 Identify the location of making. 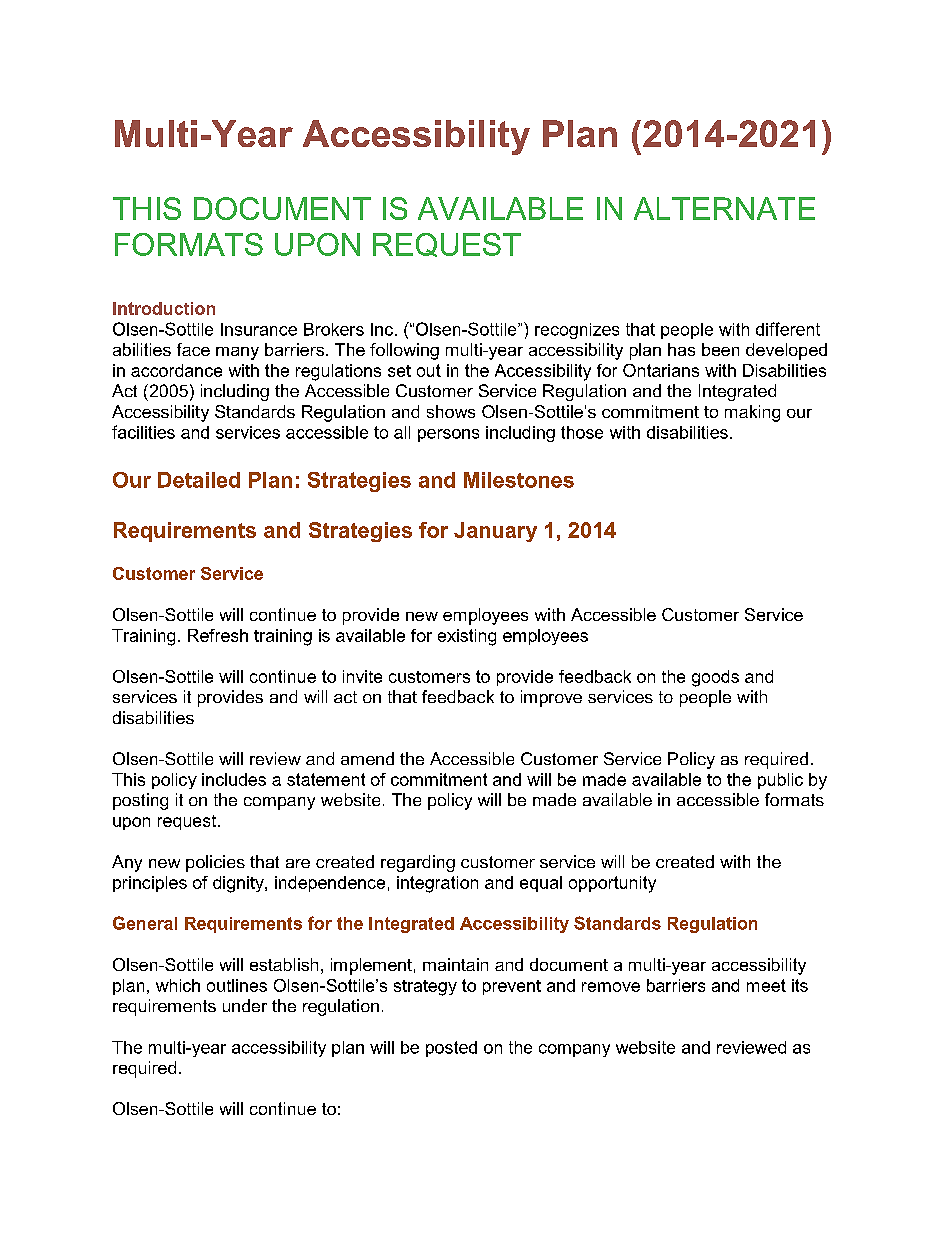
(752, 413).
